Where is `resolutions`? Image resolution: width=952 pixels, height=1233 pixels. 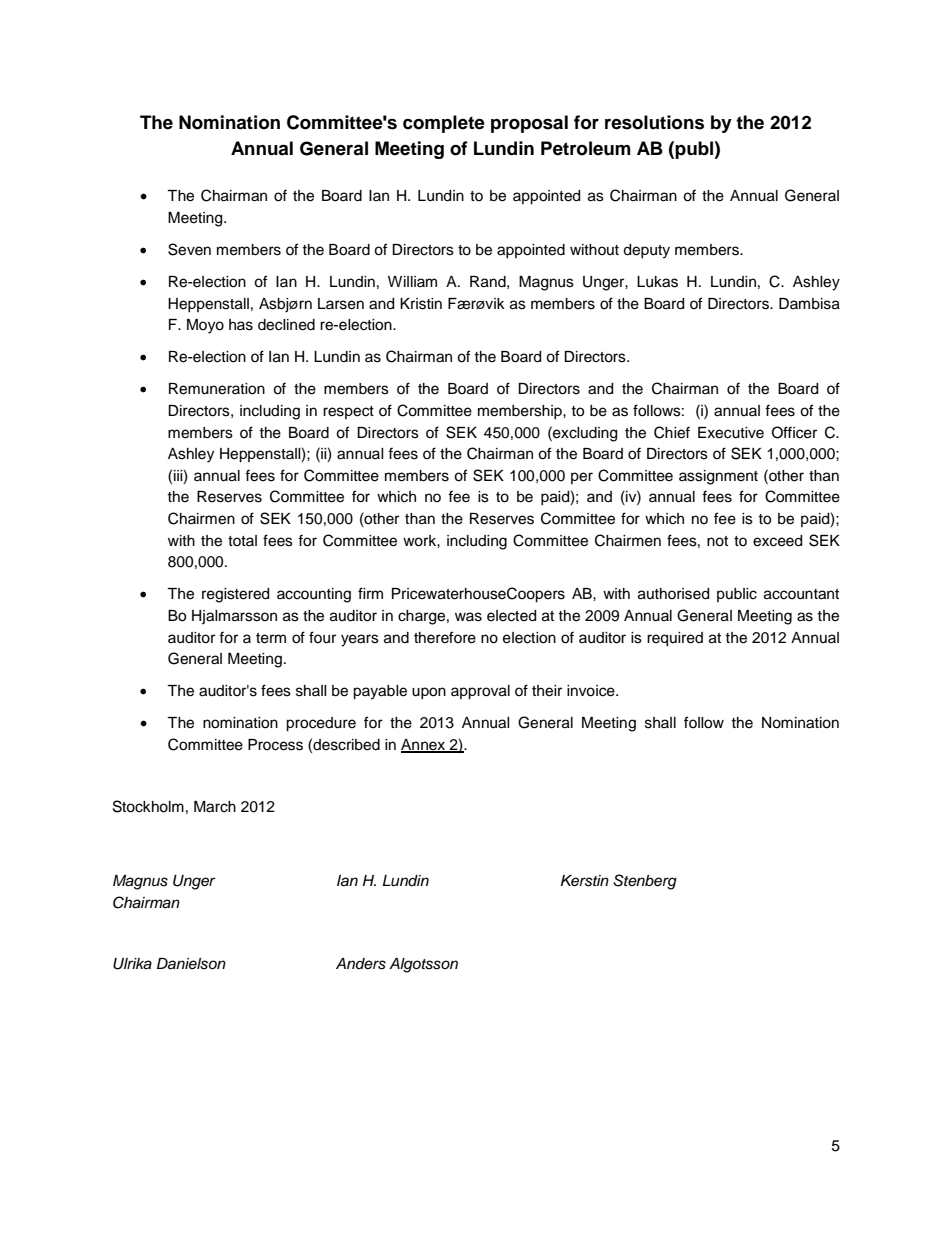 resolutions is located at coordinates (654, 122).
